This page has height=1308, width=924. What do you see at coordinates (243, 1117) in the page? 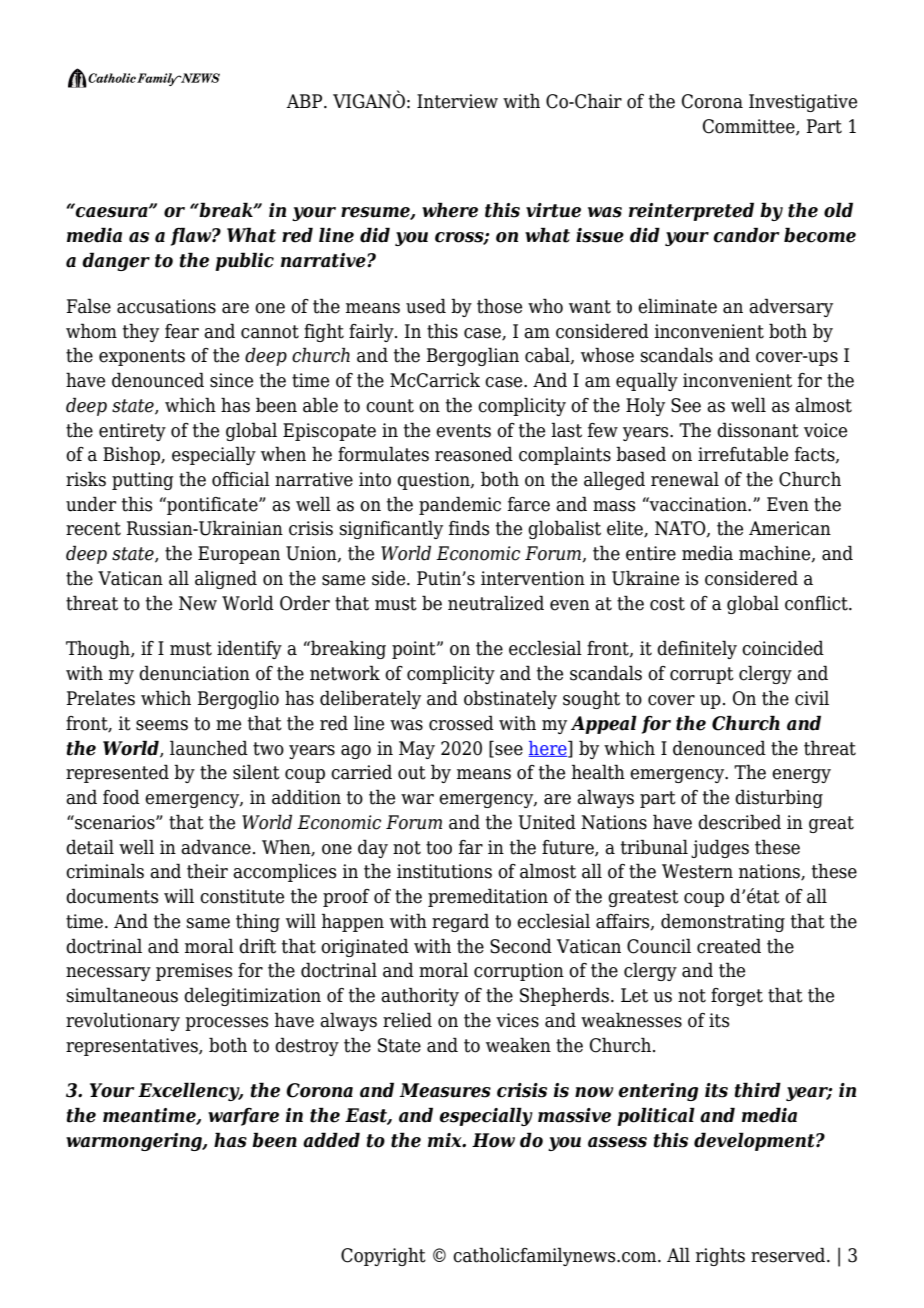
I see `warfare` at bounding box center [243, 1117].
